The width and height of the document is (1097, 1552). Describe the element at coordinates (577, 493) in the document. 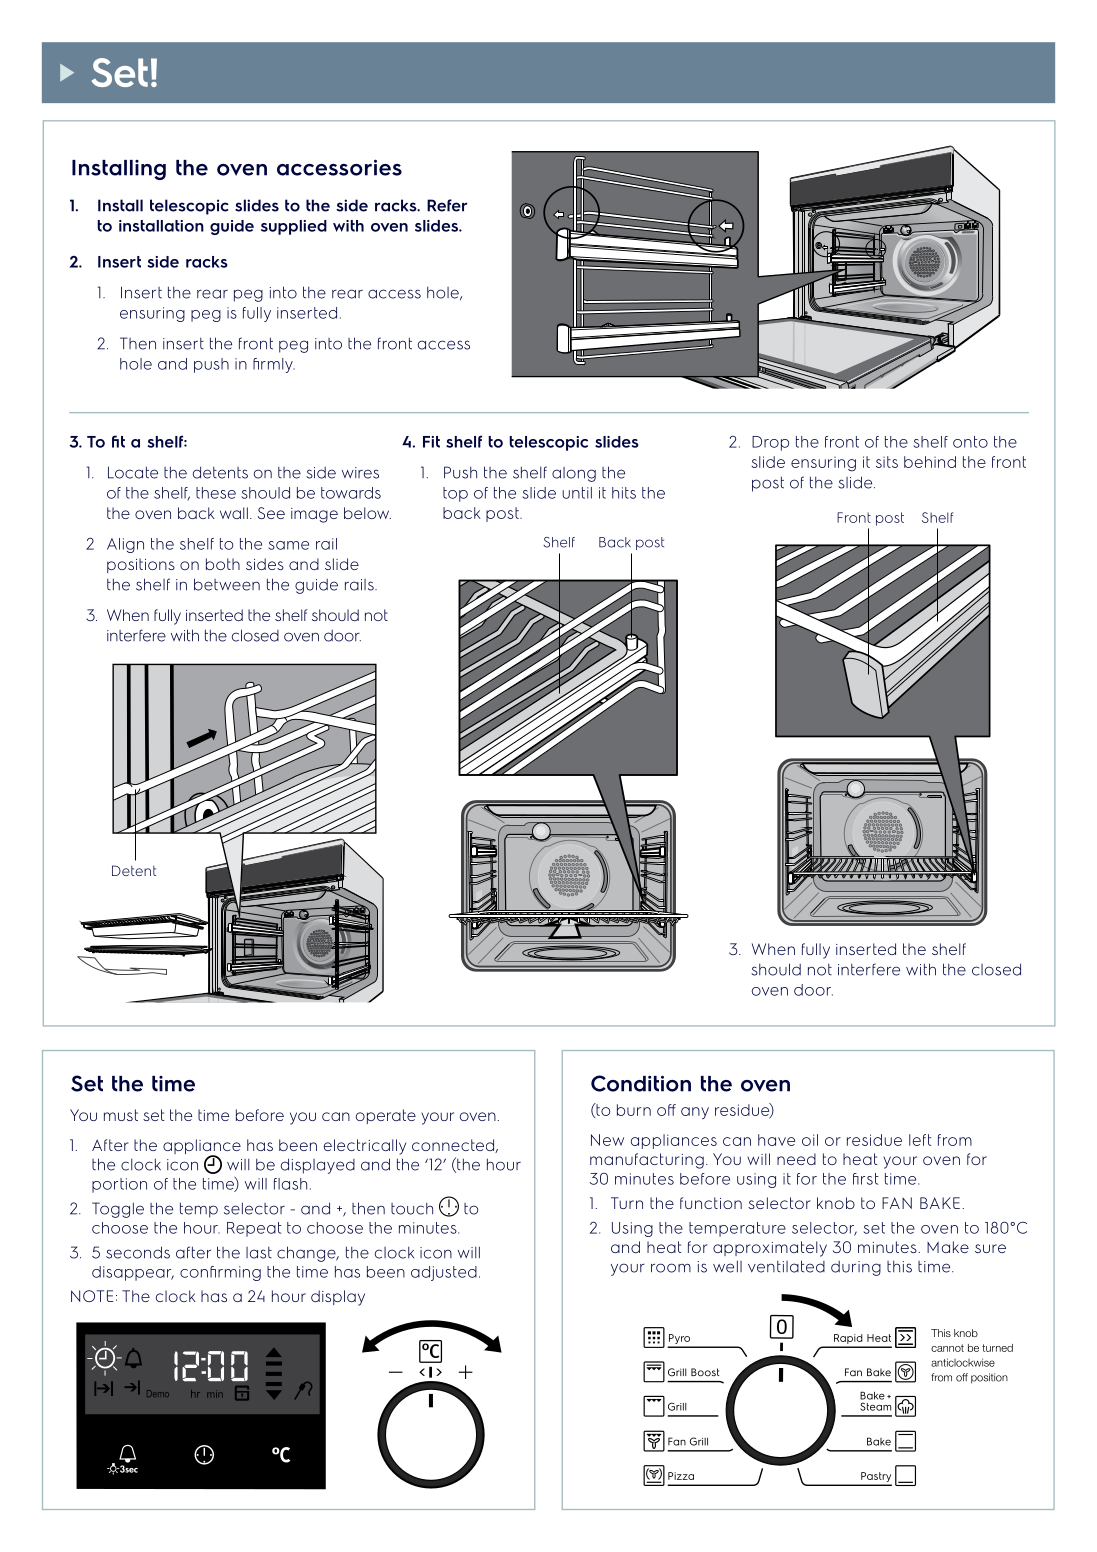

I see `until` at that location.
